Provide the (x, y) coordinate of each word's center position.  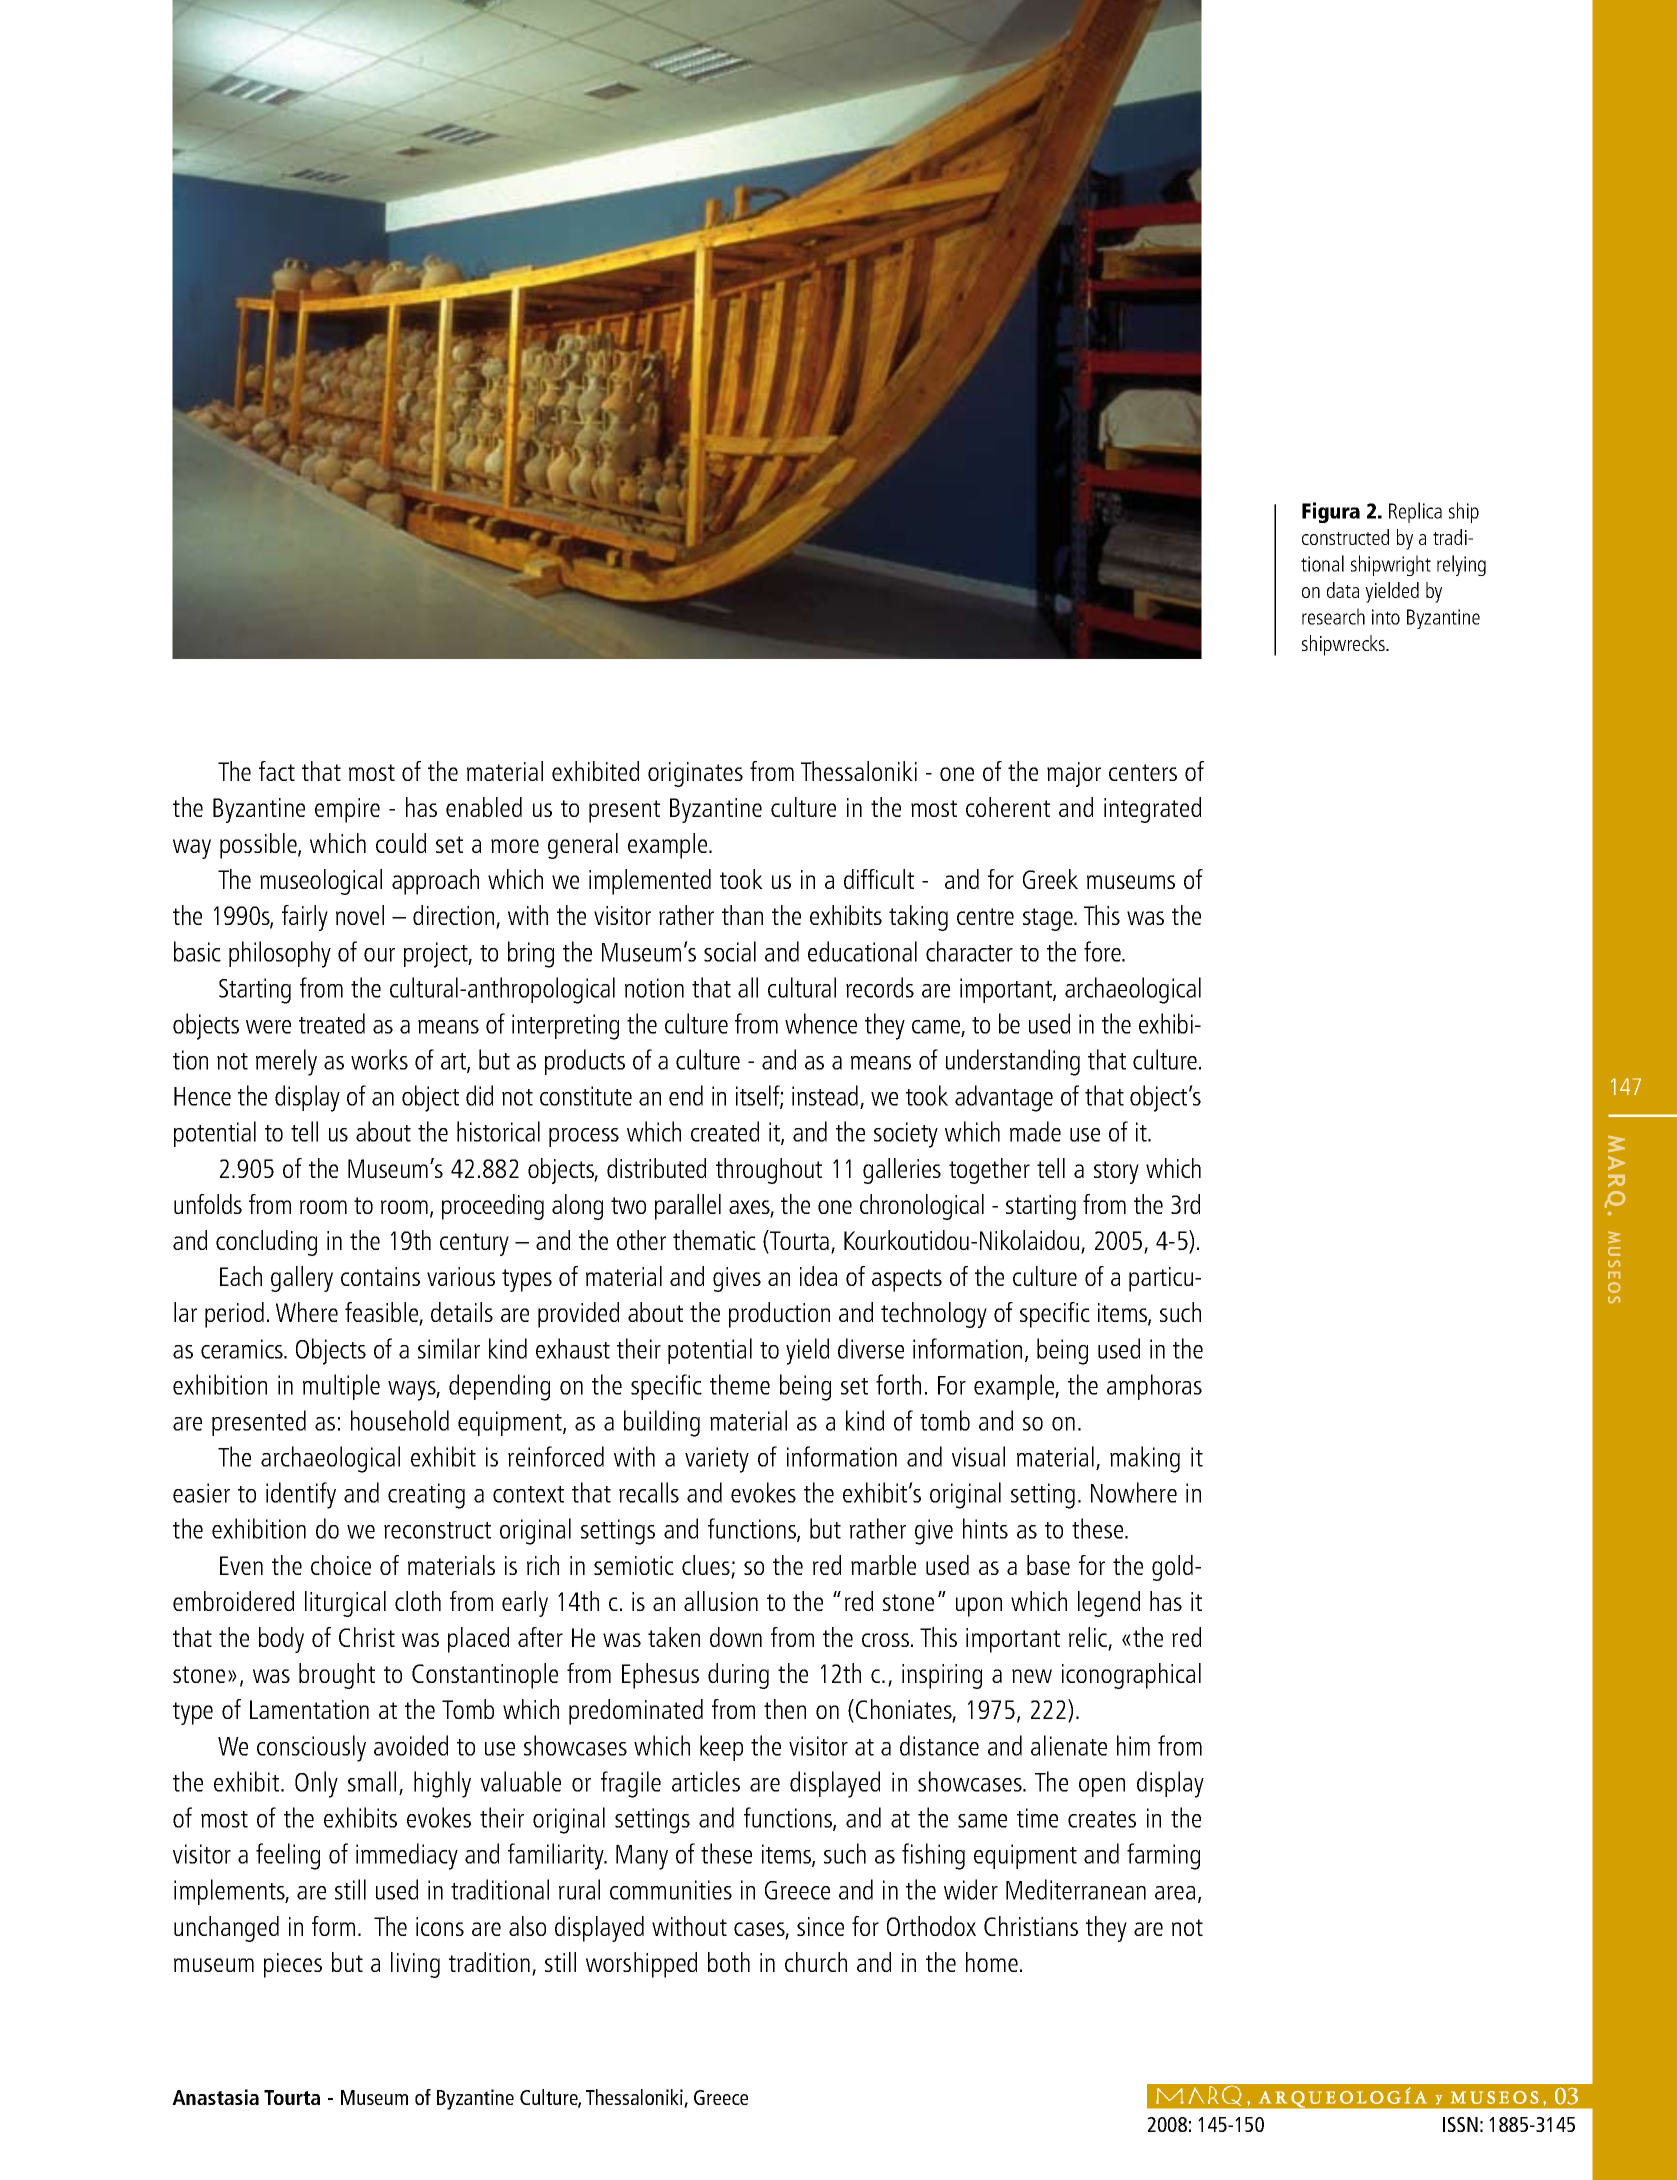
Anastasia (215, 2097)
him (1133, 1745)
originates (695, 774)
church (816, 1962)
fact (277, 771)
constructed (1345, 537)
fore (1103, 951)
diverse (871, 1348)
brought (337, 1676)
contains (380, 1276)
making (1145, 1459)
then (785, 1709)
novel (360, 915)
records (880, 987)
